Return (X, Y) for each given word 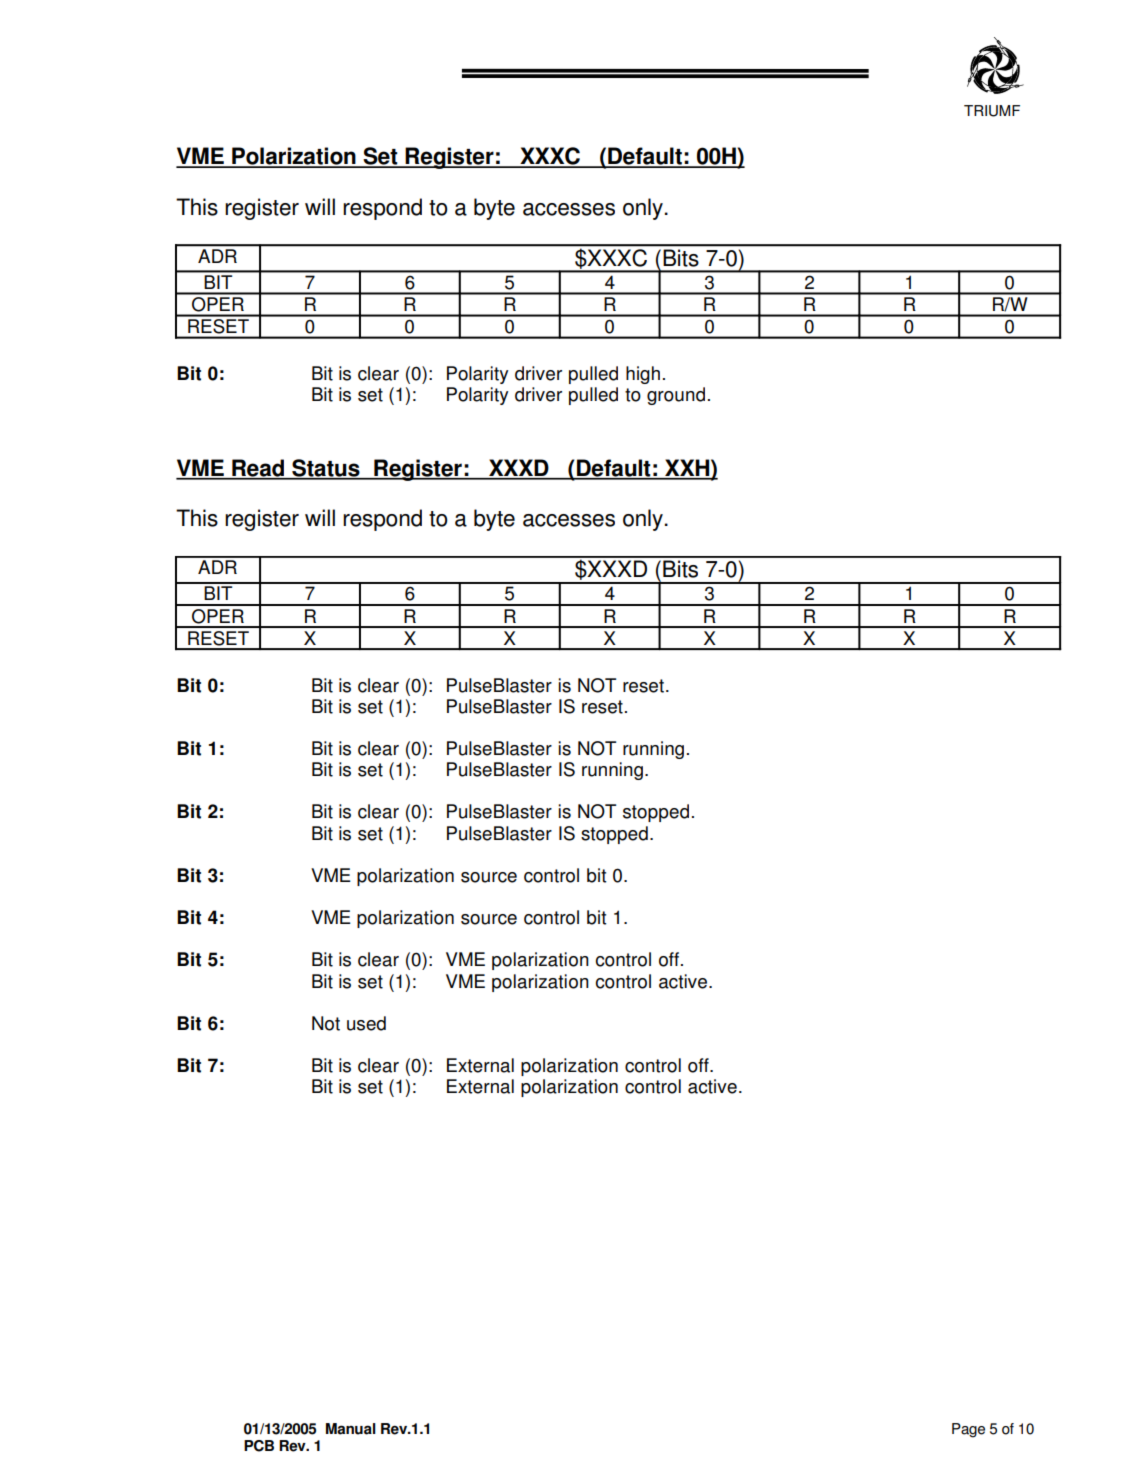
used (366, 1023)
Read (258, 469)
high (643, 375)
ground (676, 396)
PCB (259, 1446)
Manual (351, 1429)
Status (326, 469)
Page (968, 1430)
